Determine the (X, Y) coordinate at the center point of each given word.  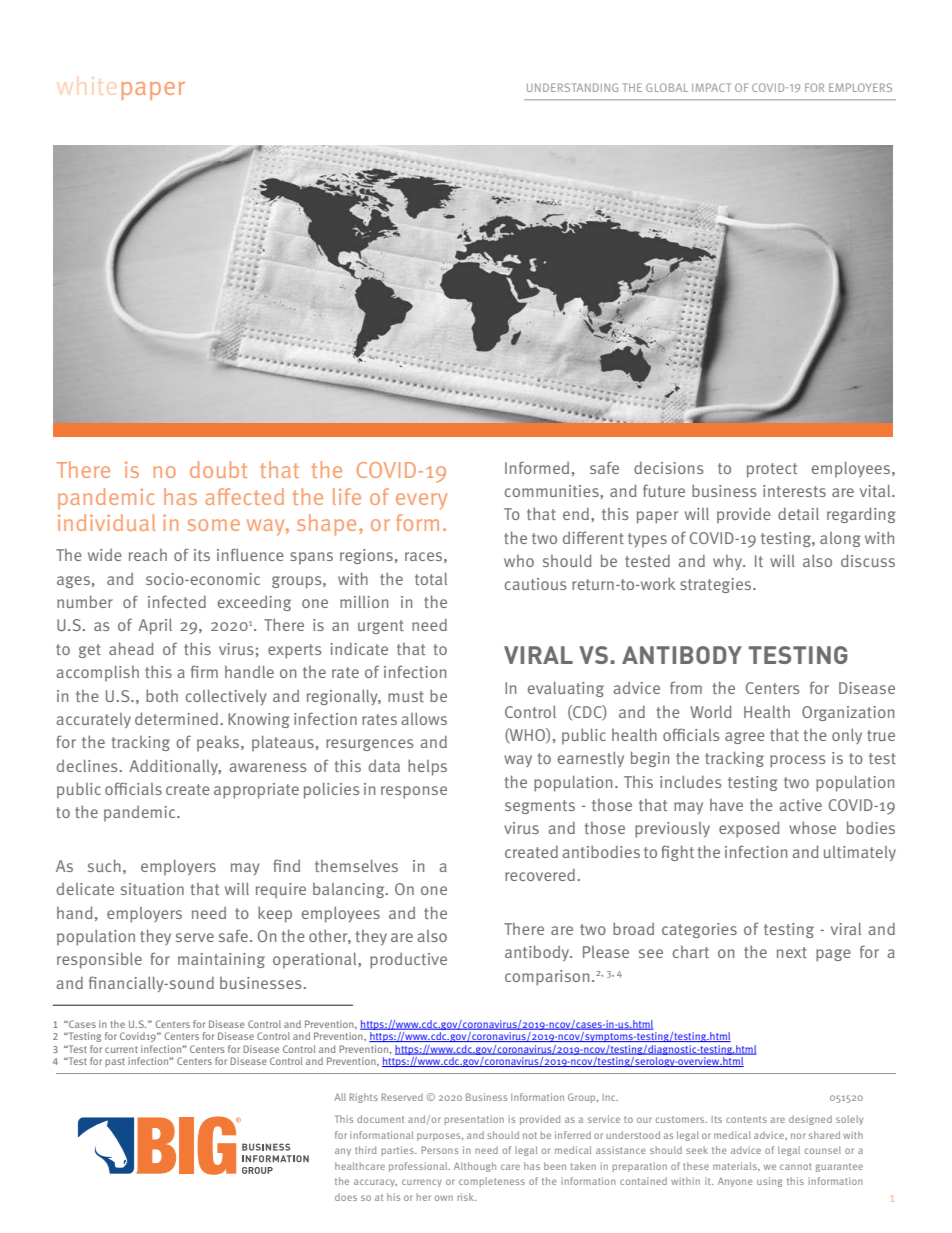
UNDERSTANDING (572, 87)
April (155, 627)
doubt (218, 469)
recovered (540, 874)
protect (772, 470)
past (115, 1062)
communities (553, 491)
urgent (381, 627)
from (686, 687)
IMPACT (711, 87)
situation (152, 889)
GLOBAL (667, 87)
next (792, 952)
